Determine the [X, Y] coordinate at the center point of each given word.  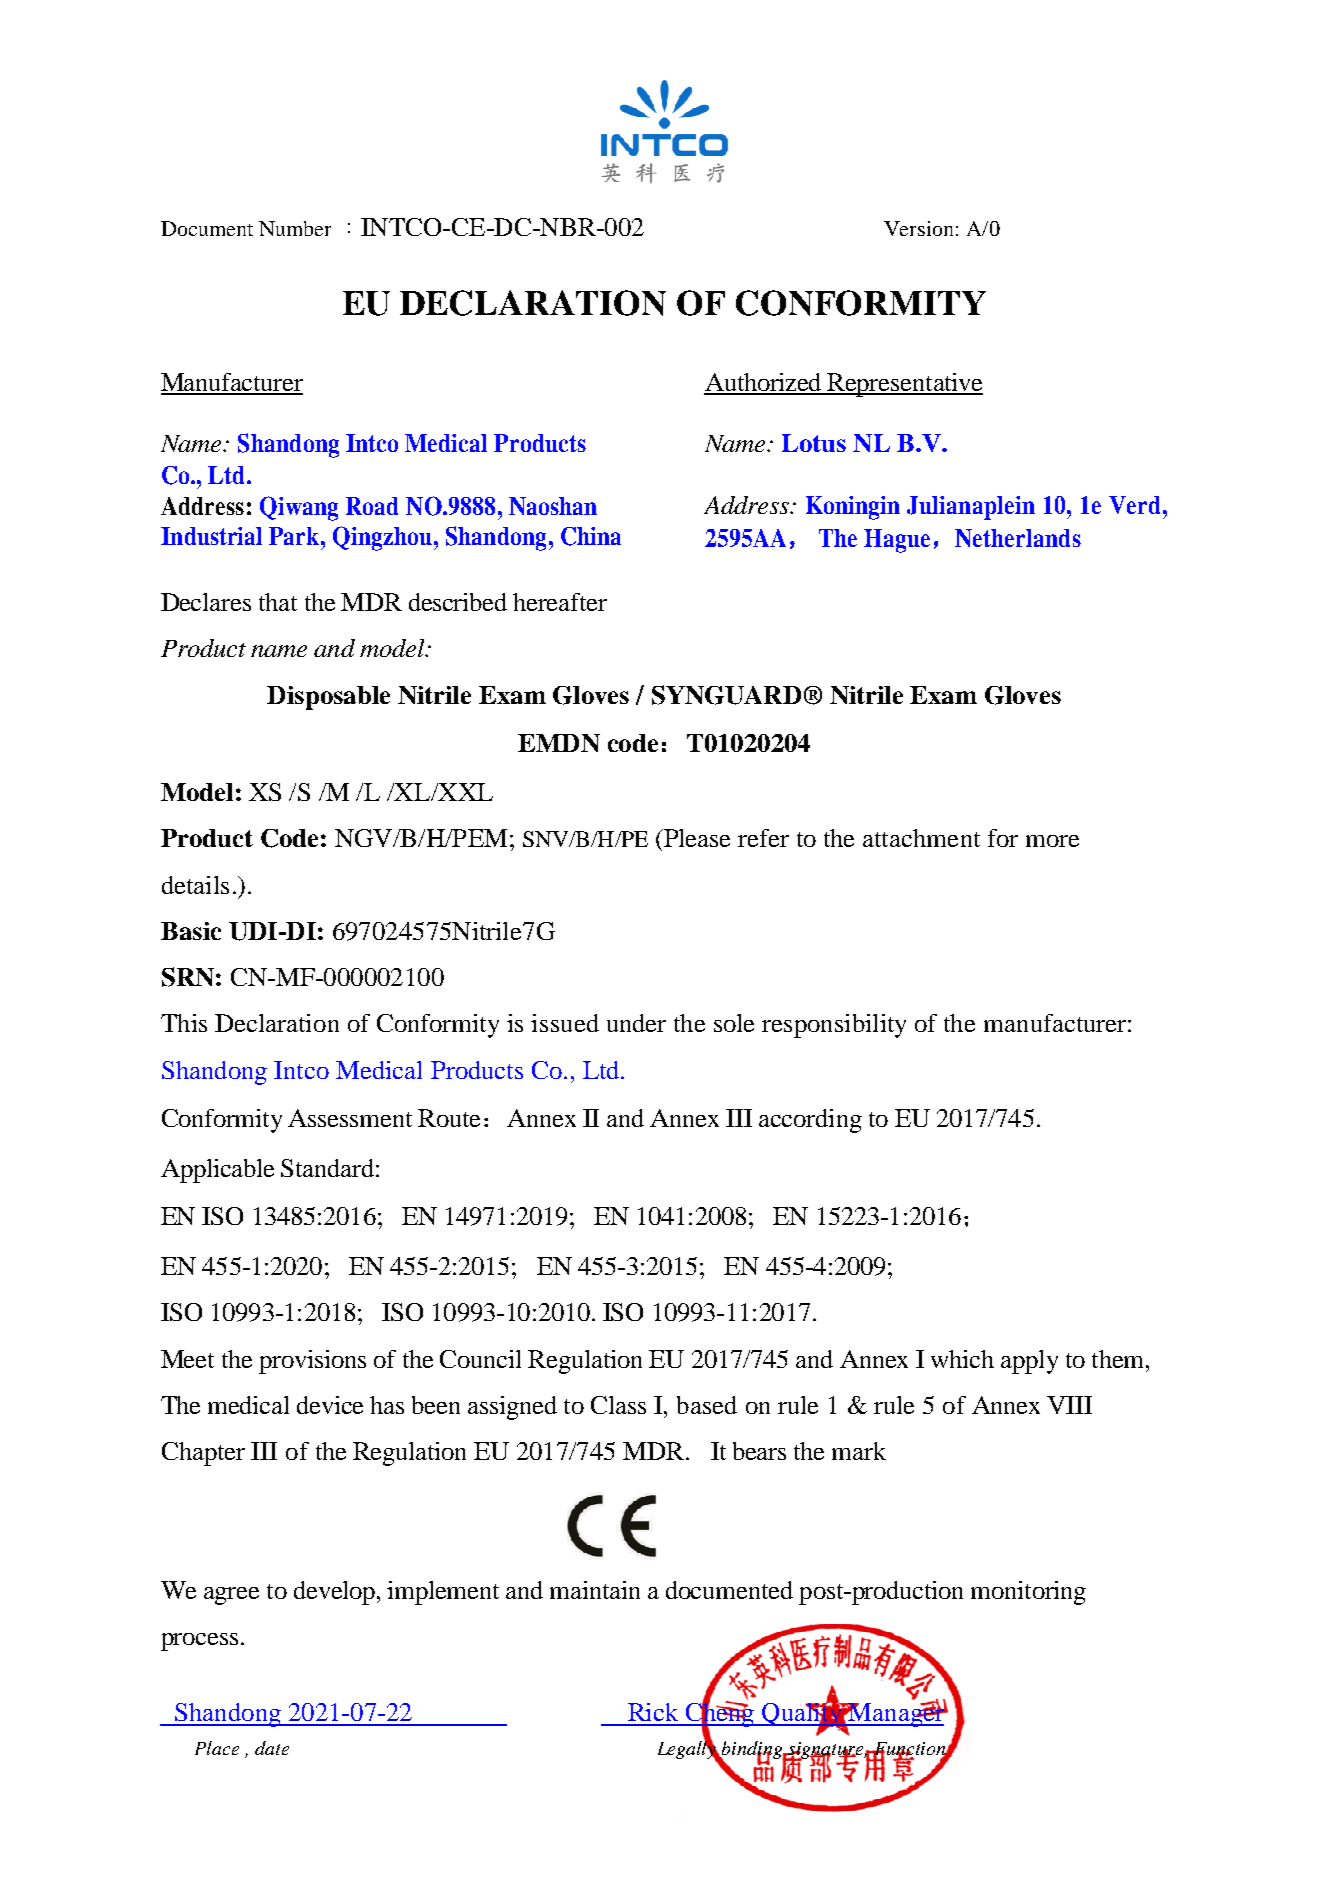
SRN [188, 977]
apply [1029, 1362]
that [278, 602]
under [636, 1023]
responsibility [834, 1026]
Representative [904, 385]
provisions [312, 1362]
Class [618, 1405]
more [1052, 841]
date [272, 1748]
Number [295, 228]
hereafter [560, 602]
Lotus [814, 443]
